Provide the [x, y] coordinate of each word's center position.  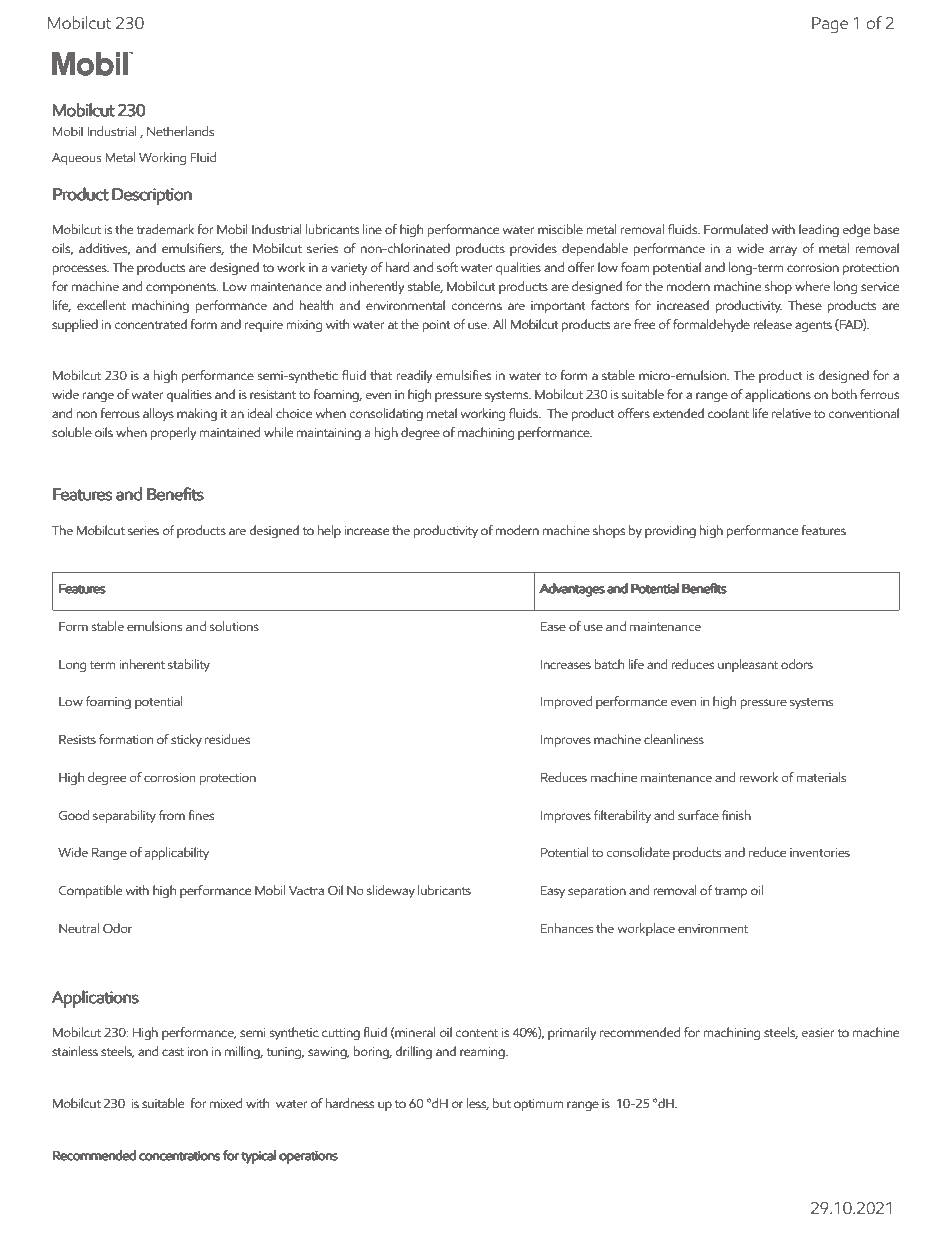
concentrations [180, 1156]
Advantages [572, 590]
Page [830, 25]
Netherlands [180, 131]
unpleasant [748, 665]
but [502, 1103]
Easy [553, 892]
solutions [234, 626]
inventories [820, 852]
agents [813, 327]
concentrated [150, 324]
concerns [476, 307]
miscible [560, 229]
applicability [177, 853]
